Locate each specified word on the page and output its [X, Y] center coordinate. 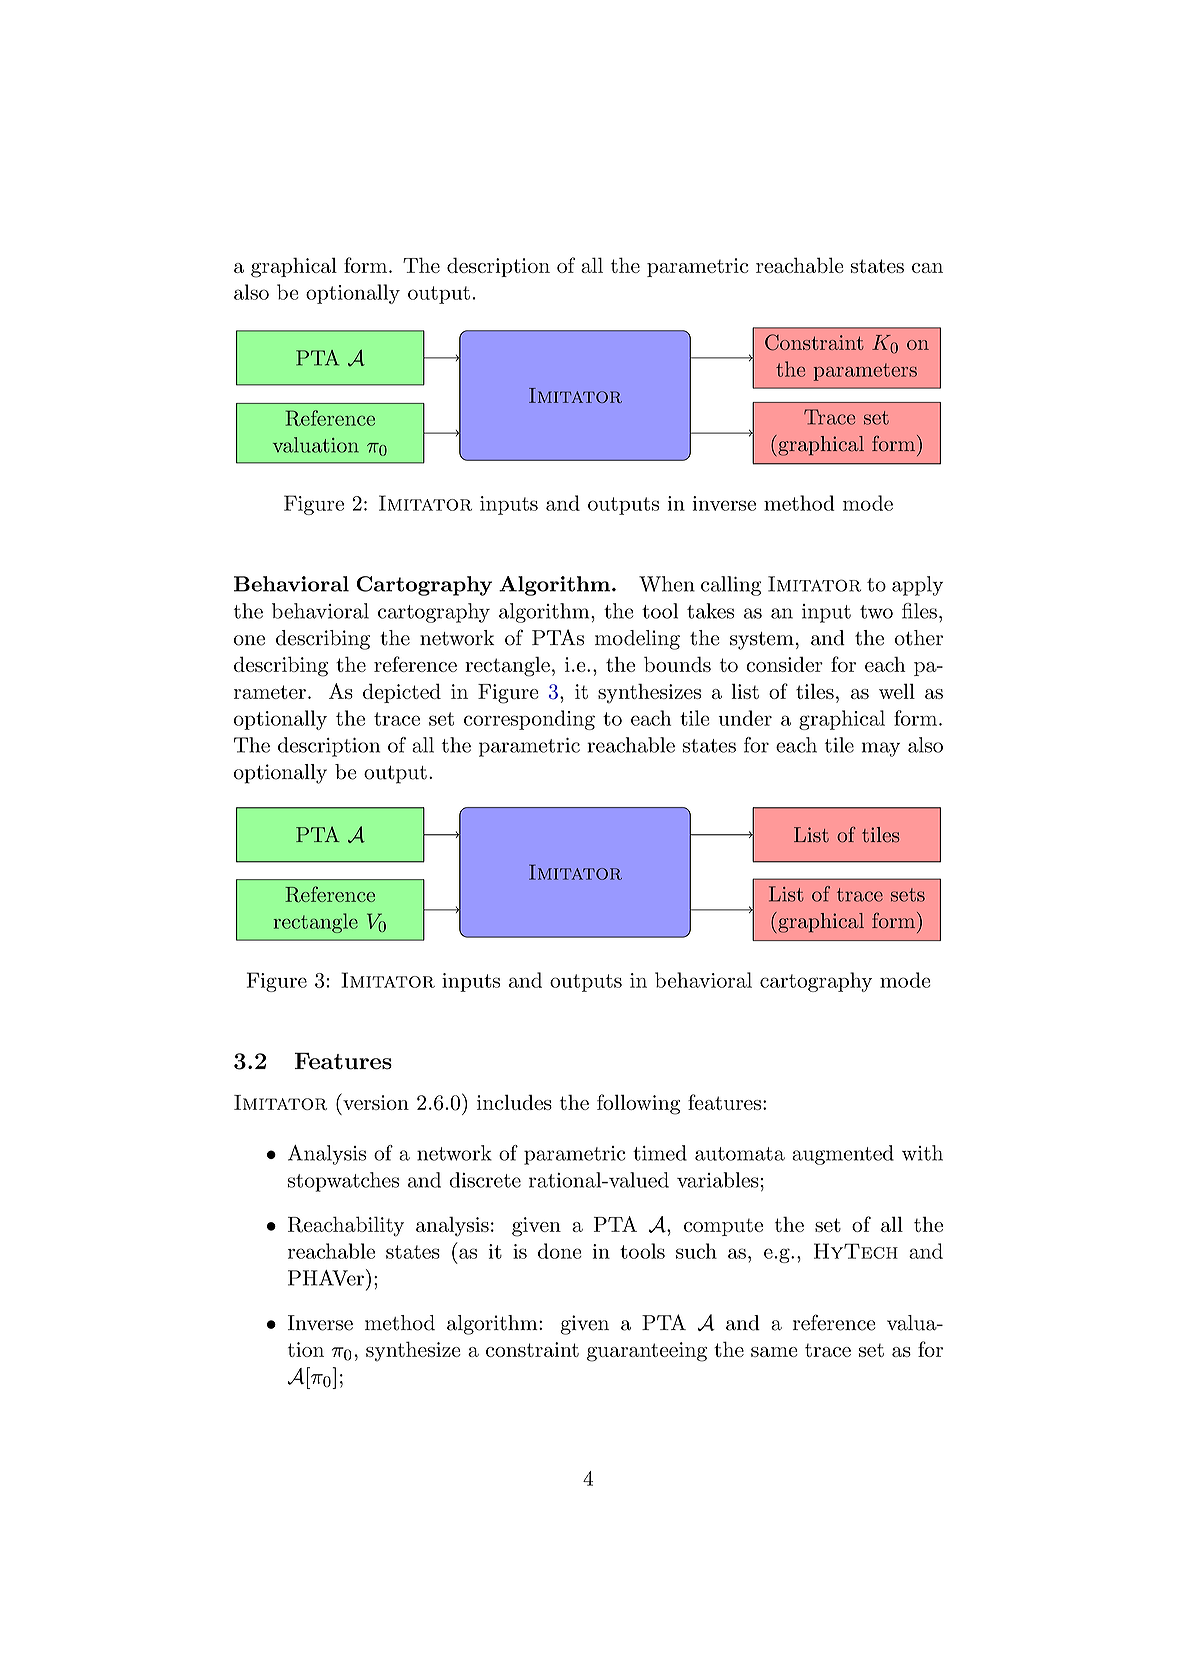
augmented [843, 1155]
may [881, 749]
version [375, 1101]
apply [917, 586]
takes [710, 611]
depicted [402, 693]
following [638, 1104]
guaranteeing [647, 1352]
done [560, 1251]
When [667, 584]
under [745, 718]
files [919, 611]
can [927, 268]
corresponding [529, 720]
